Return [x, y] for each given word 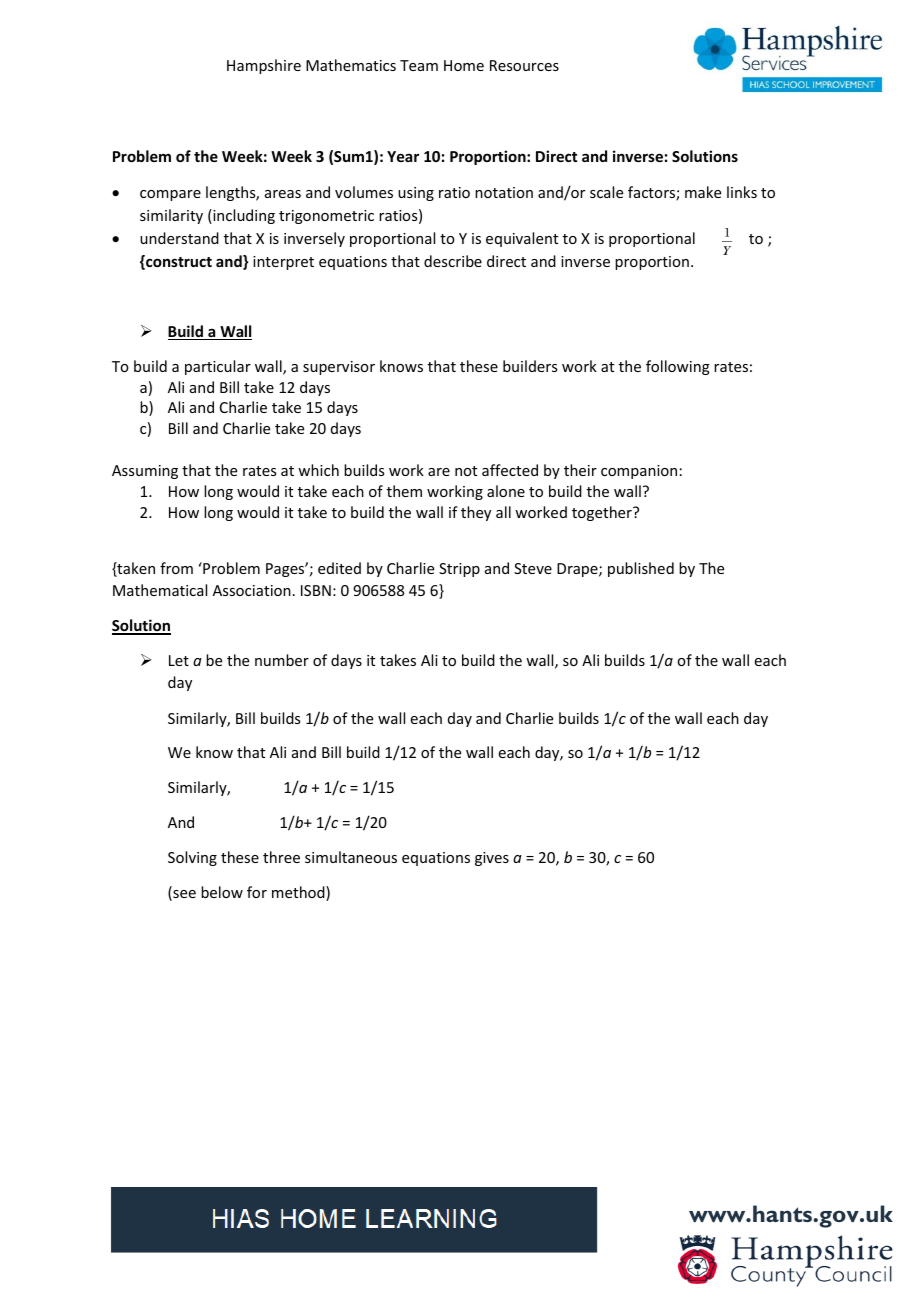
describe [453, 261]
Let [179, 660]
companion [639, 472]
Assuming [145, 472]
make [703, 192]
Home [464, 65]
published [641, 569]
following [678, 367]
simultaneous [351, 857]
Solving [192, 858]
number [282, 660]
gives [492, 859]
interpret [283, 263]
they [476, 513]
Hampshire [264, 66]
